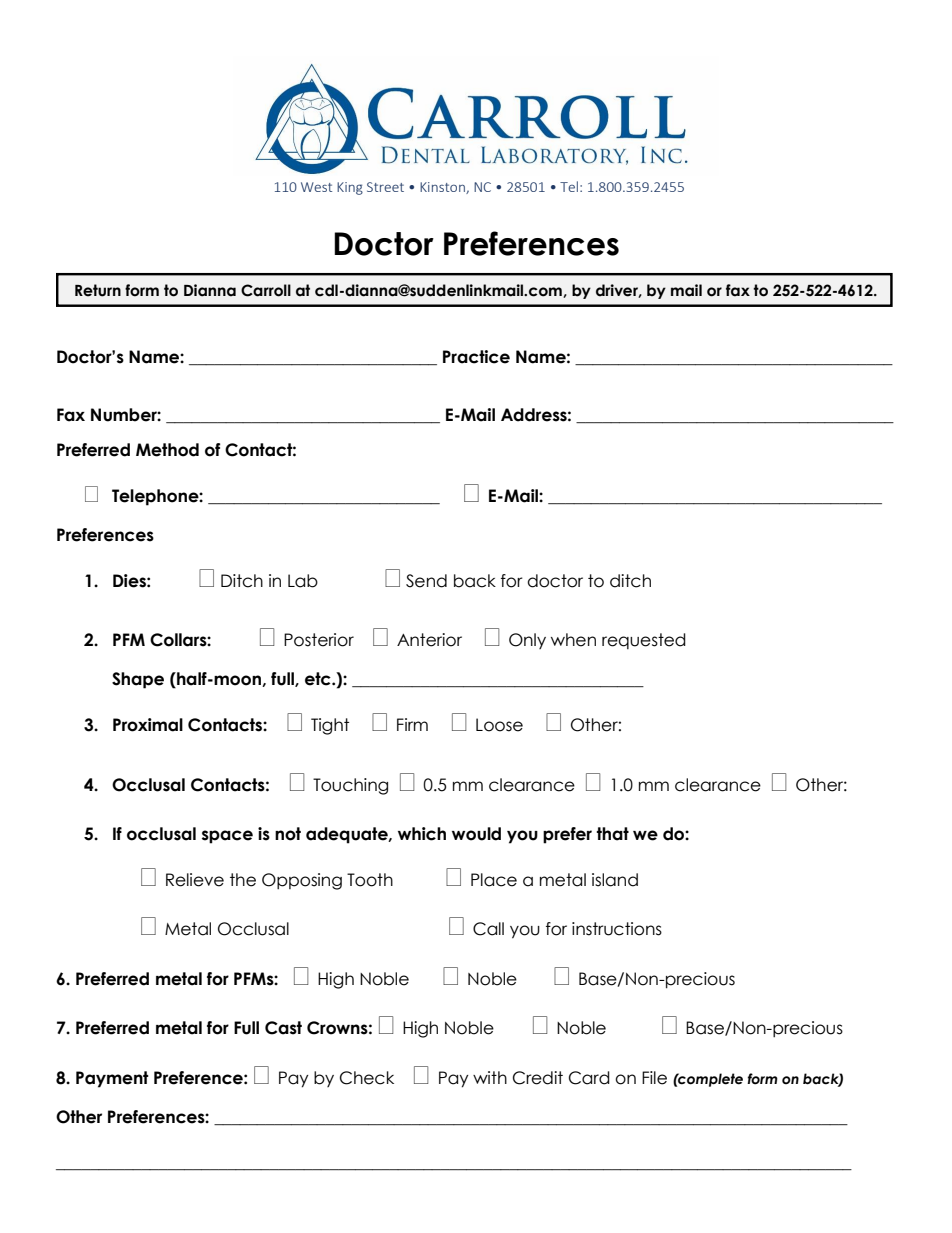 The width and height of the page is (952, 1233). Describe the element at coordinates (429, 640) in the page. I see `Anterior` at that location.
